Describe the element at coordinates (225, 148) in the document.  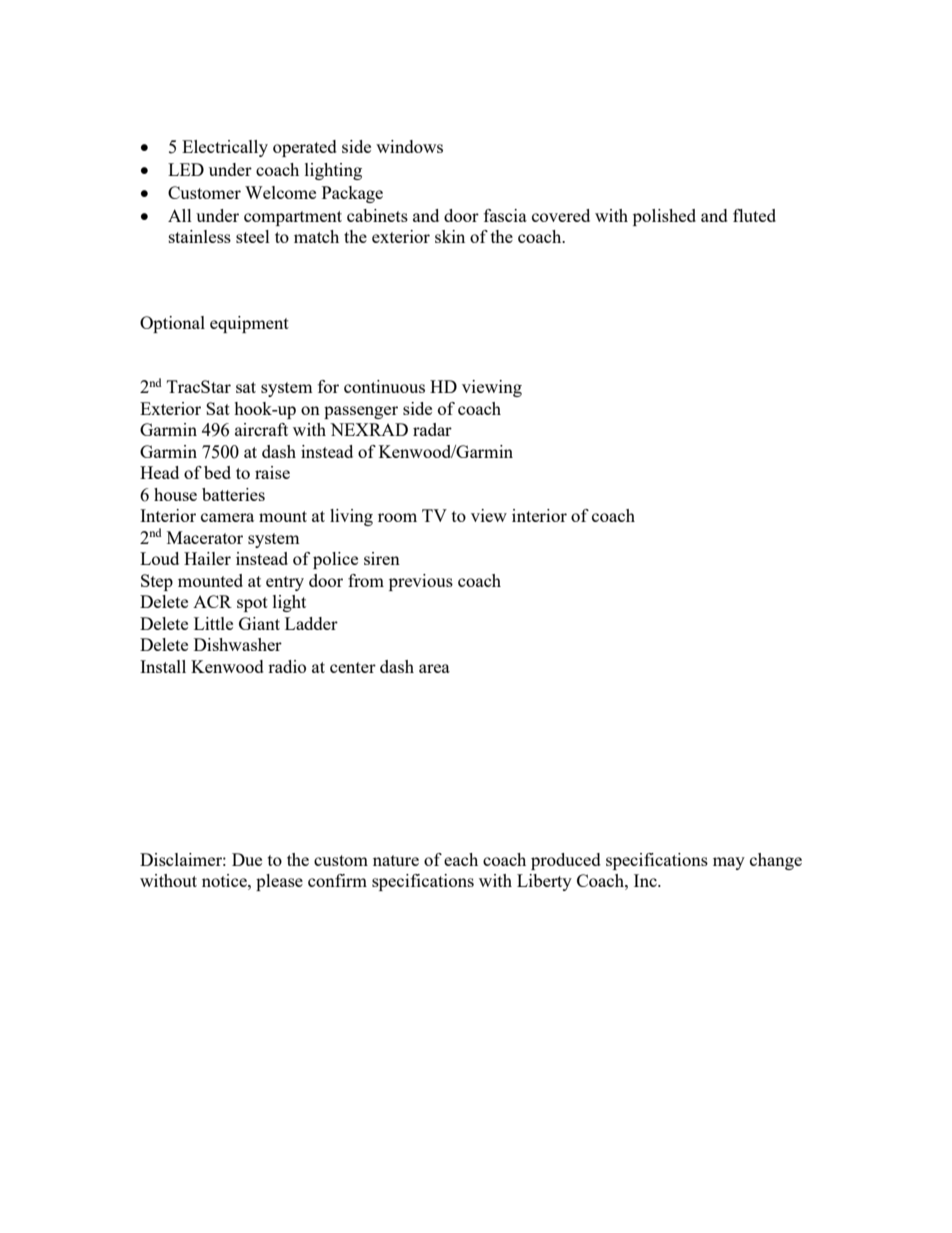
I see `Electrically` at that location.
